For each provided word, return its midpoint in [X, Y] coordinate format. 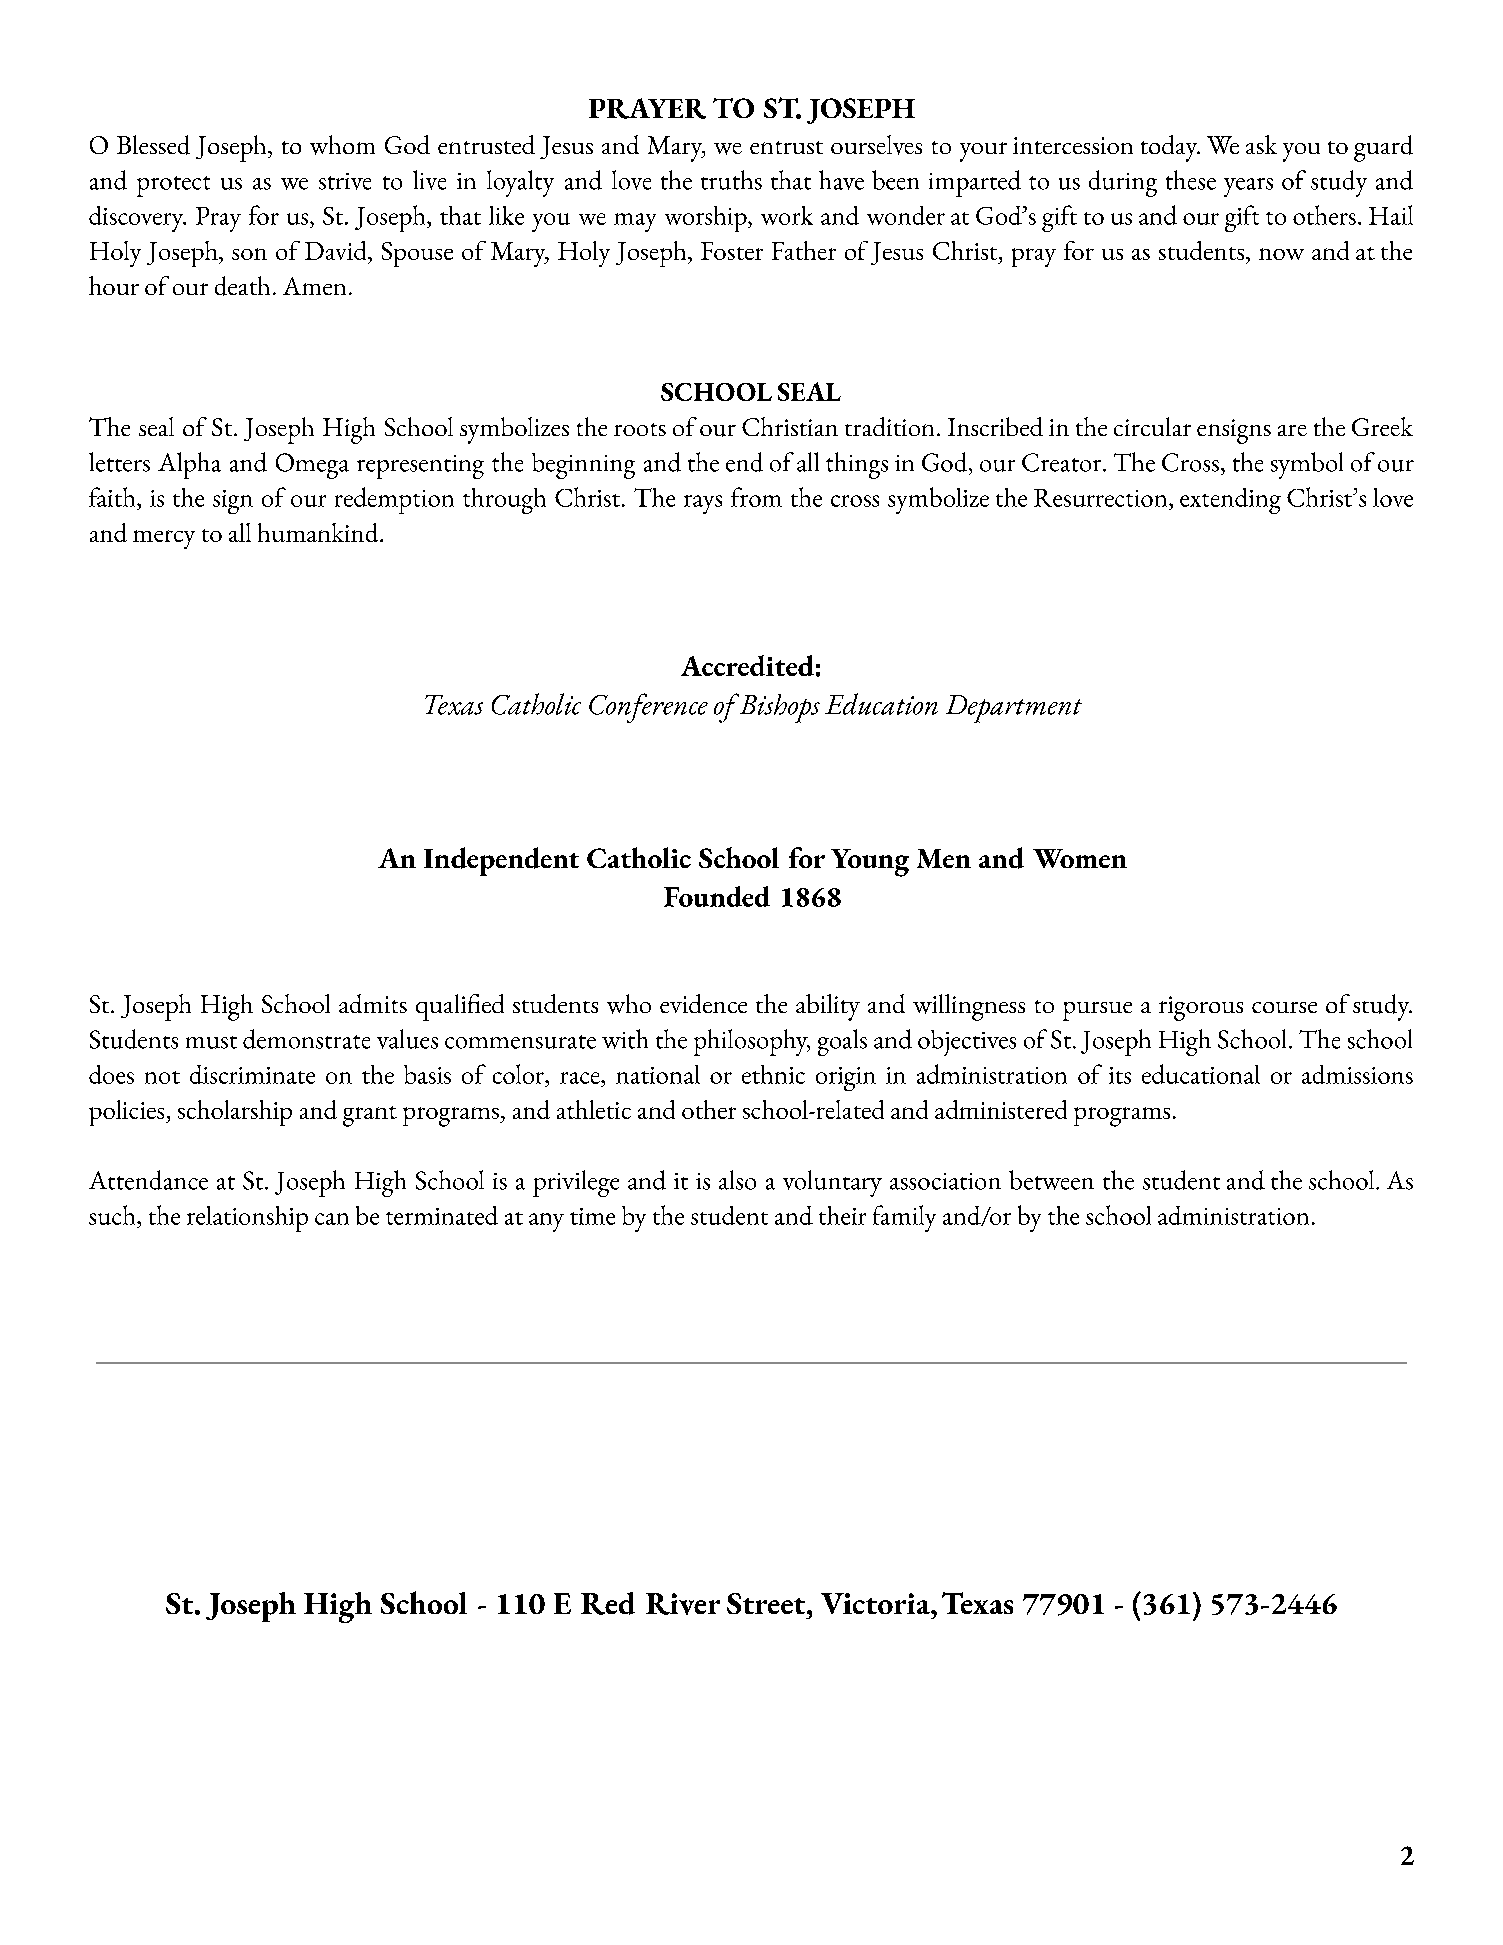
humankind [319, 532]
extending [1230, 501]
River [683, 1604]
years [1248, 187]
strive [345, 181]
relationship [247, 1219]
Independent [501, 861]
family [904, 1218]
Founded [717, 896]
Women [1080, 858]
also [737, 1180]
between [1051, 1180]
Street [767, 1603]
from [756, 497]
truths [731, 180]
